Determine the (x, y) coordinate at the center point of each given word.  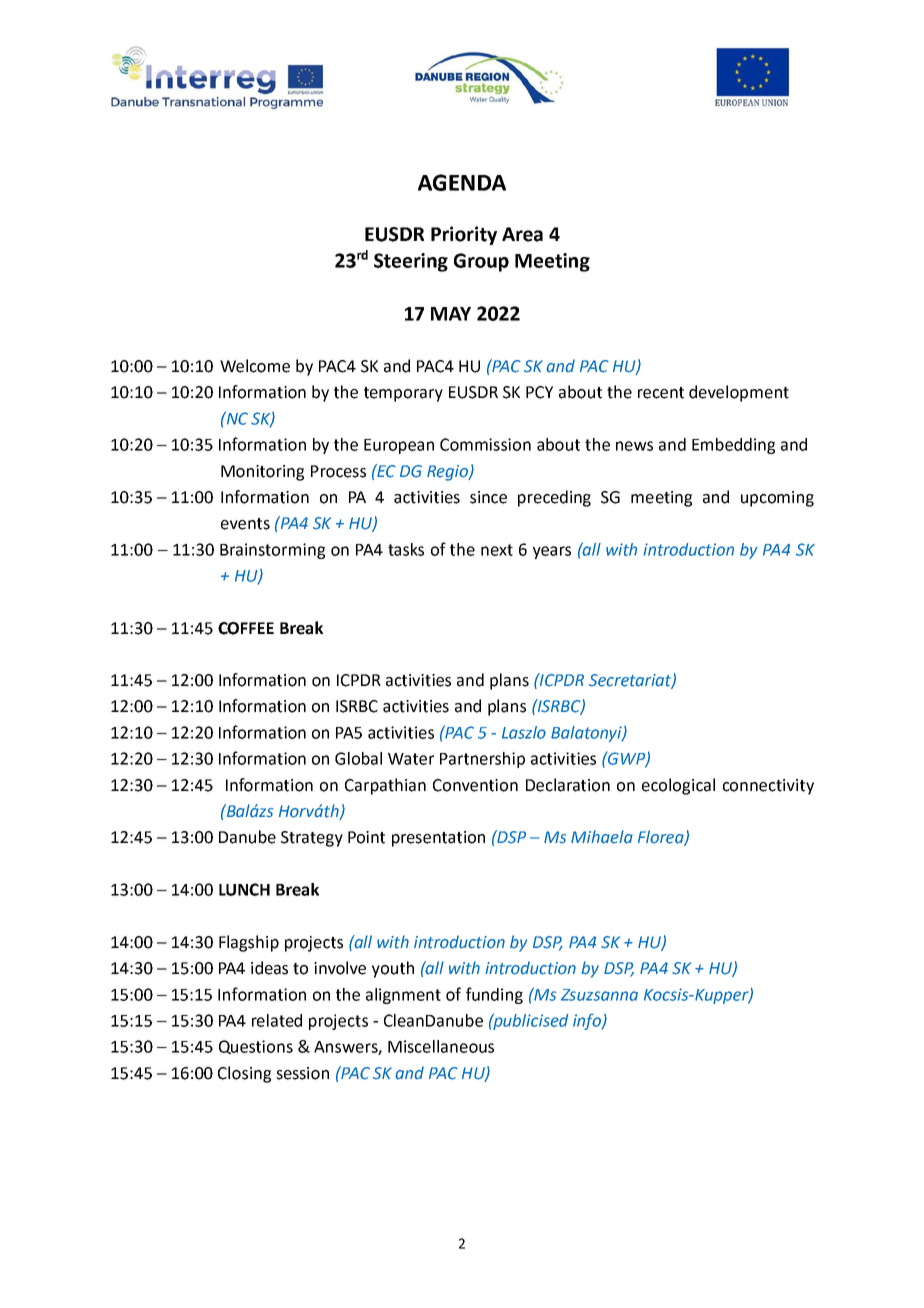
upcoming (777, 499)
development (739, 393)
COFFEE (246, 628)
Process (338, 471)
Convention (475, 785)
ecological (678, 786)
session (302, 1073)
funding (494, 995)
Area (522, 234)
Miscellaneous (441, 1046)
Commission (485, 444)
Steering (411, 262)
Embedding (733, 446)
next (497, 550)
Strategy (312, 839)
